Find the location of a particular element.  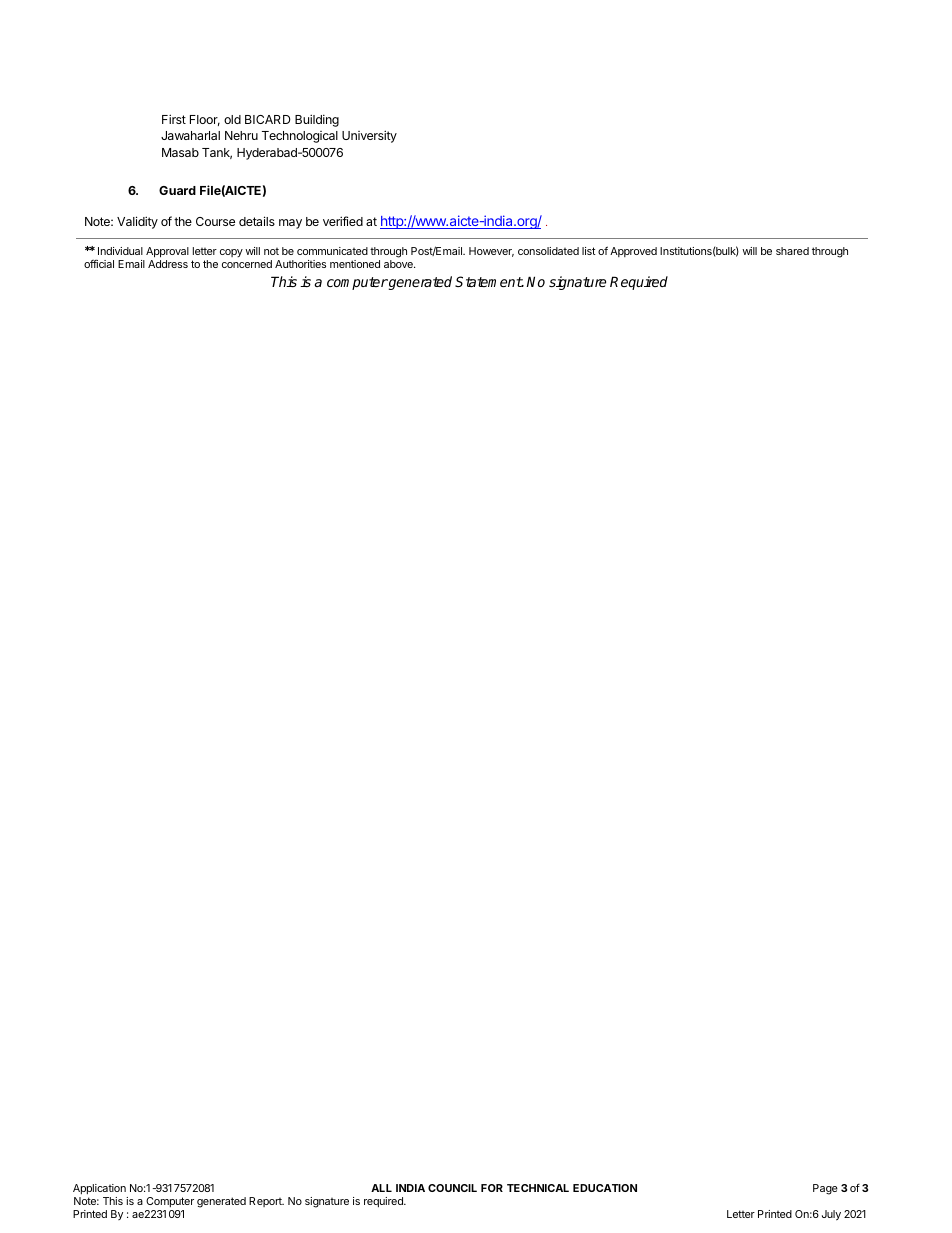

Report is located at coordinates (266, 1202).
